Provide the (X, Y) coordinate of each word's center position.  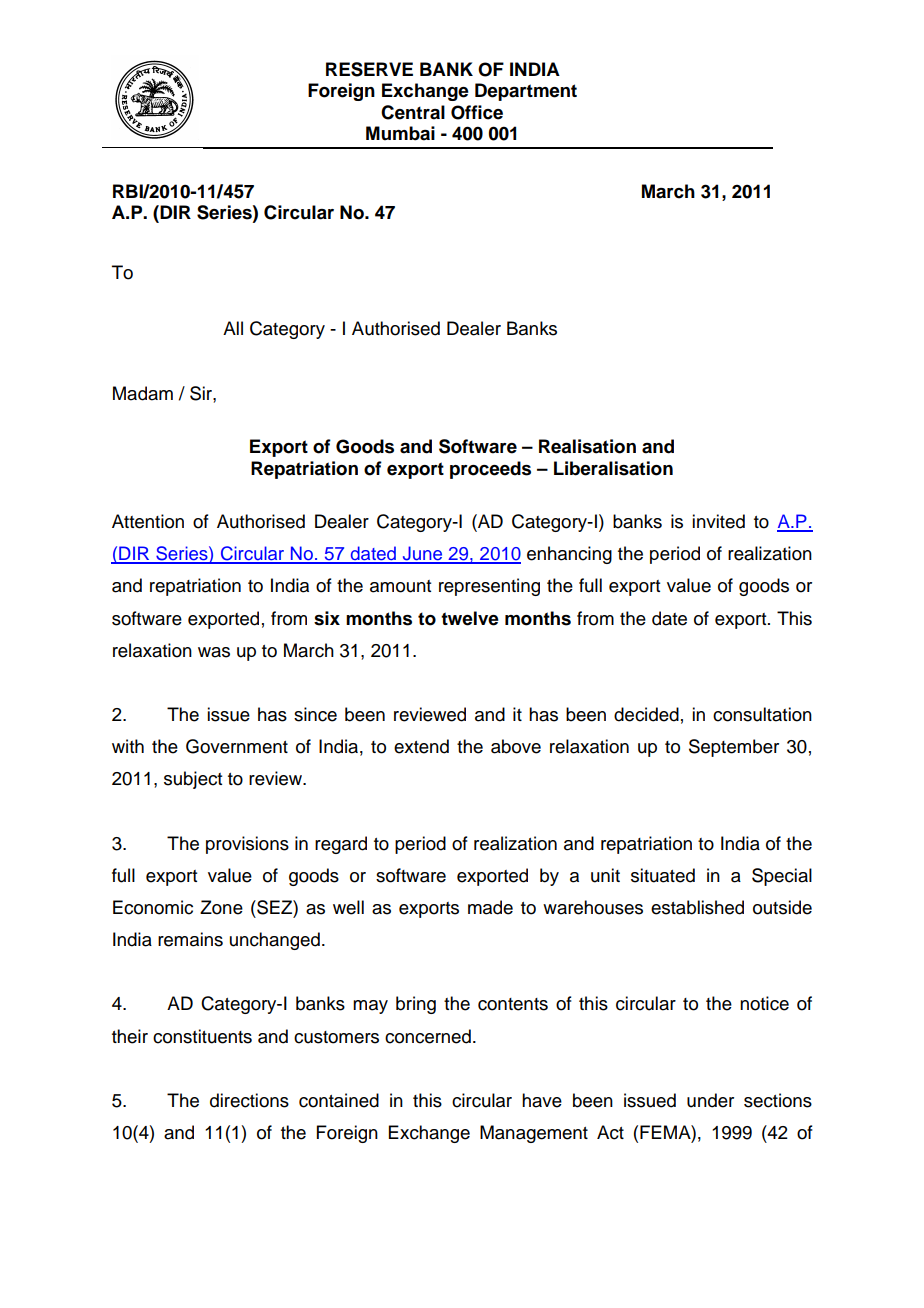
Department (526, 92)
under (710, 1100)
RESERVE (369, 69)
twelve (470, 618)
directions (249, 1100)
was (214, 652)
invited (718, 521)
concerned (428, 1036)
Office (477, 112)
